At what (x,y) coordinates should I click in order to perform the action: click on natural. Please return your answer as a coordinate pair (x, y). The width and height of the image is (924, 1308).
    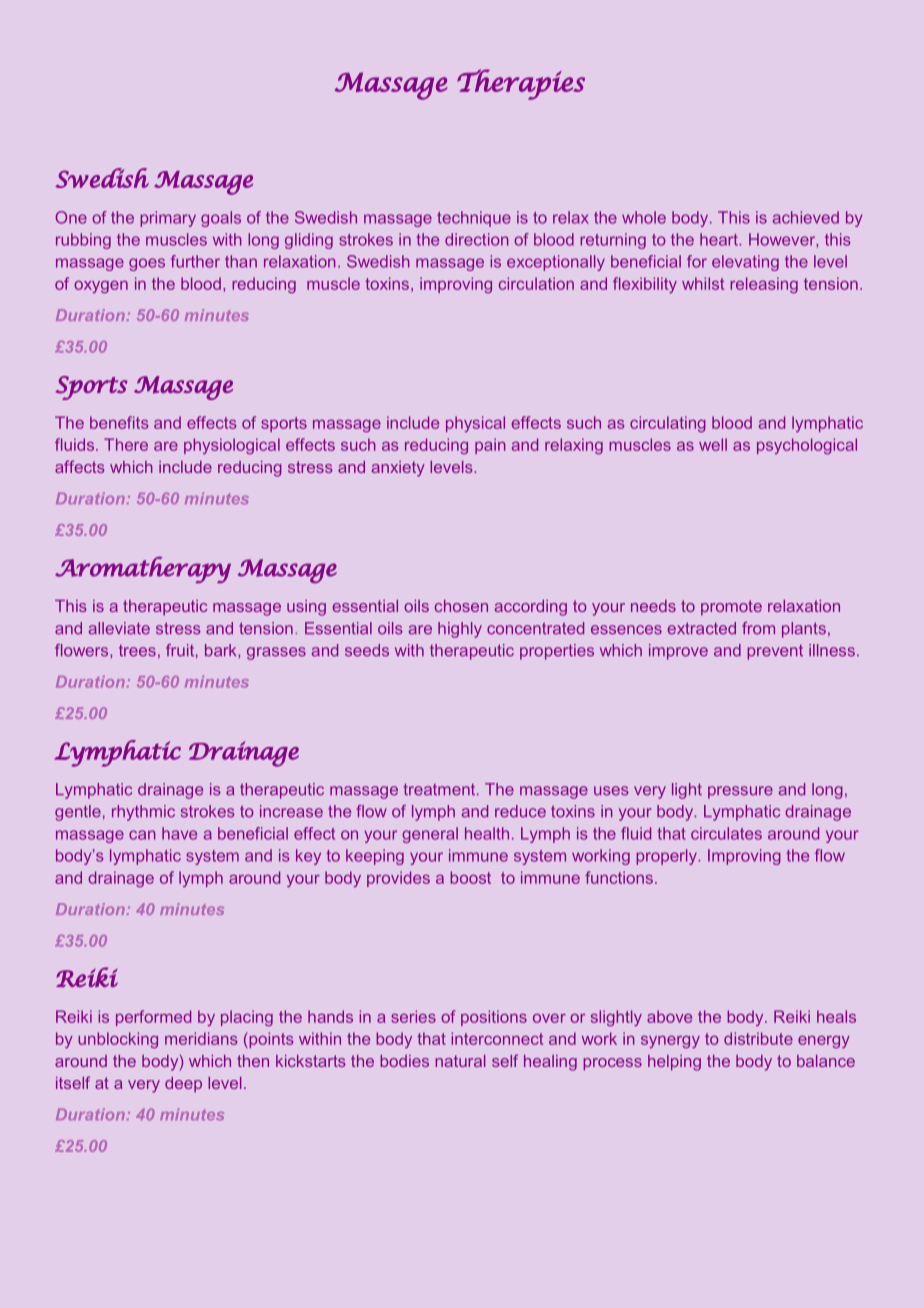
    Looking at the image, I should click on (460, 1061).
